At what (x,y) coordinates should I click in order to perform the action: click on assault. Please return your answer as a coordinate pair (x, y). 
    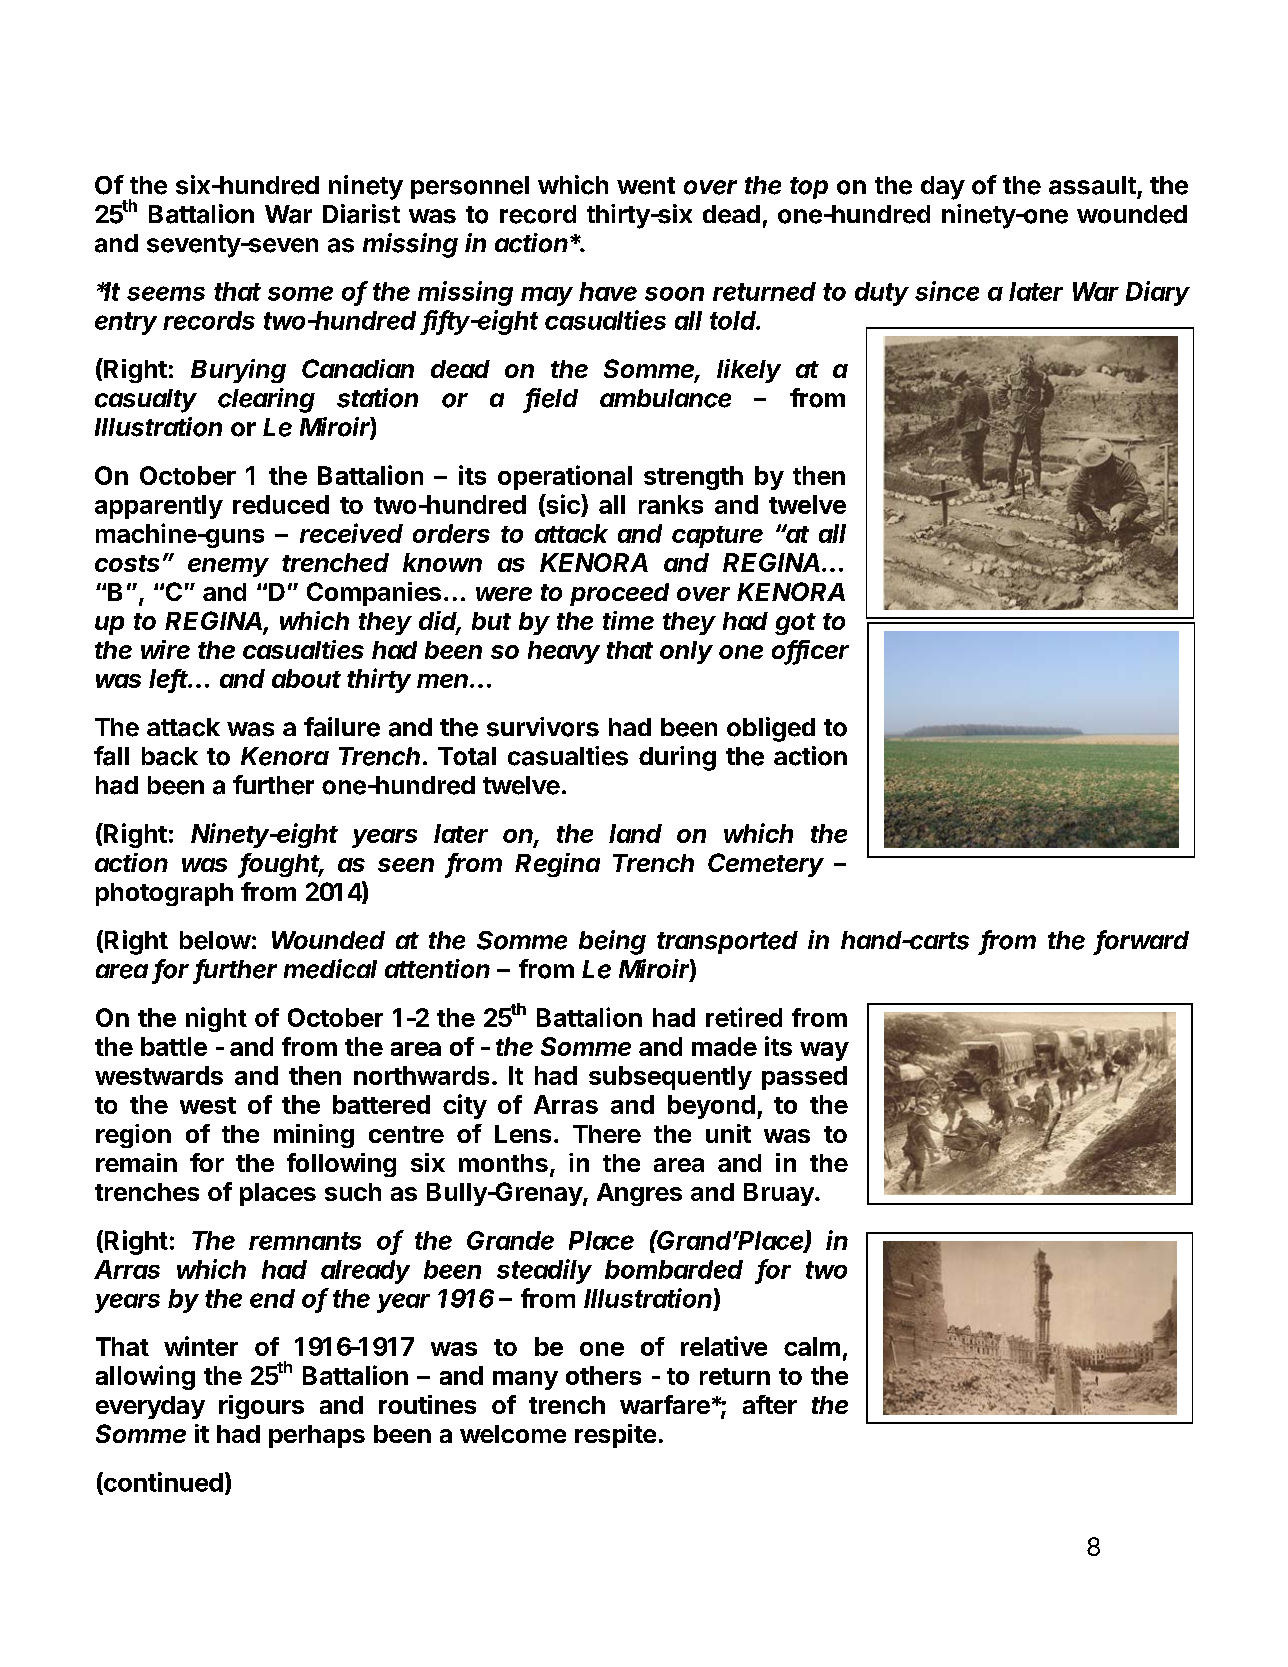
    Looking at the image, I should click on (1092, 185).
